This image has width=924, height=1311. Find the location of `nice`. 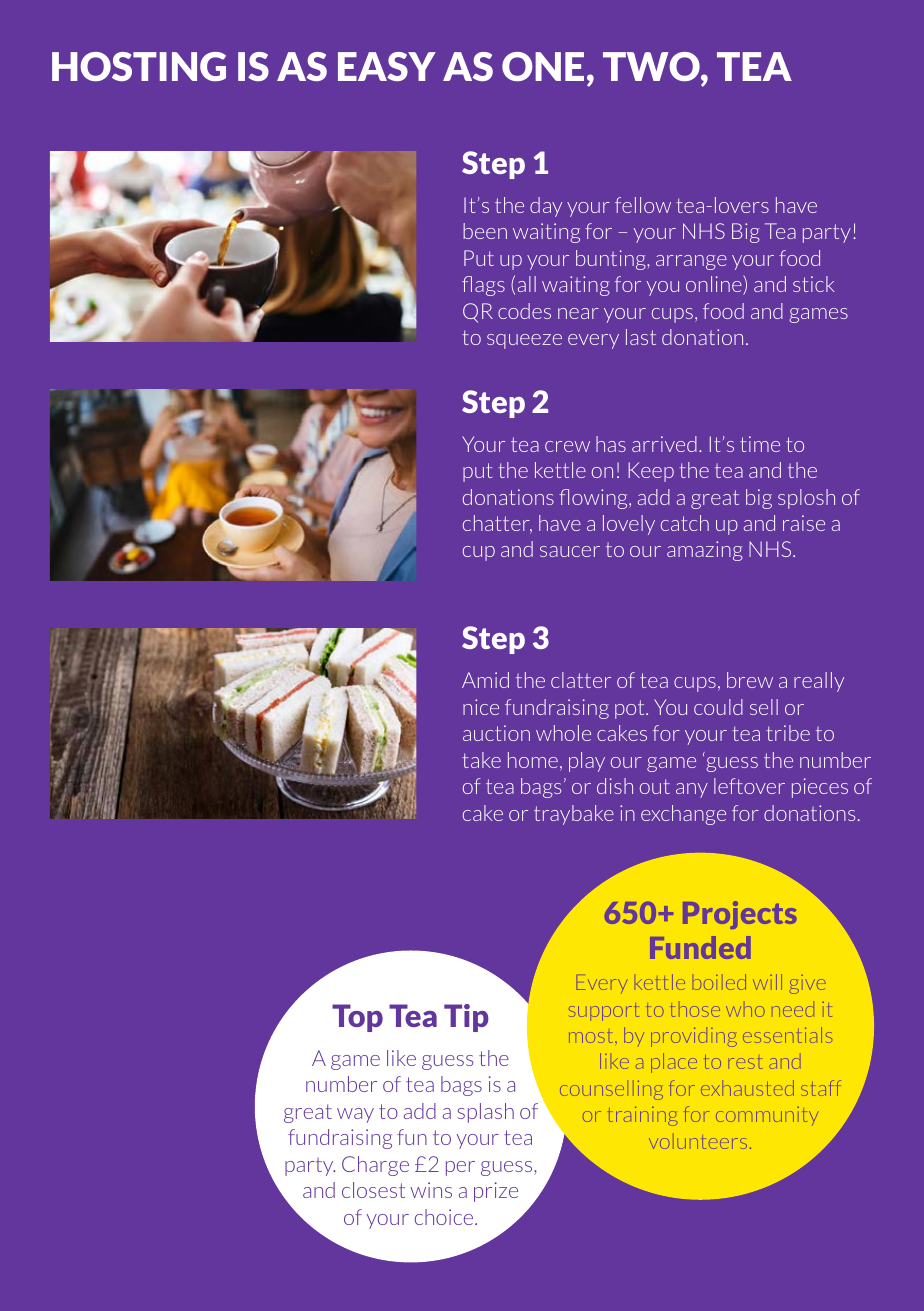

nice is located at coordinates (481, 707).
